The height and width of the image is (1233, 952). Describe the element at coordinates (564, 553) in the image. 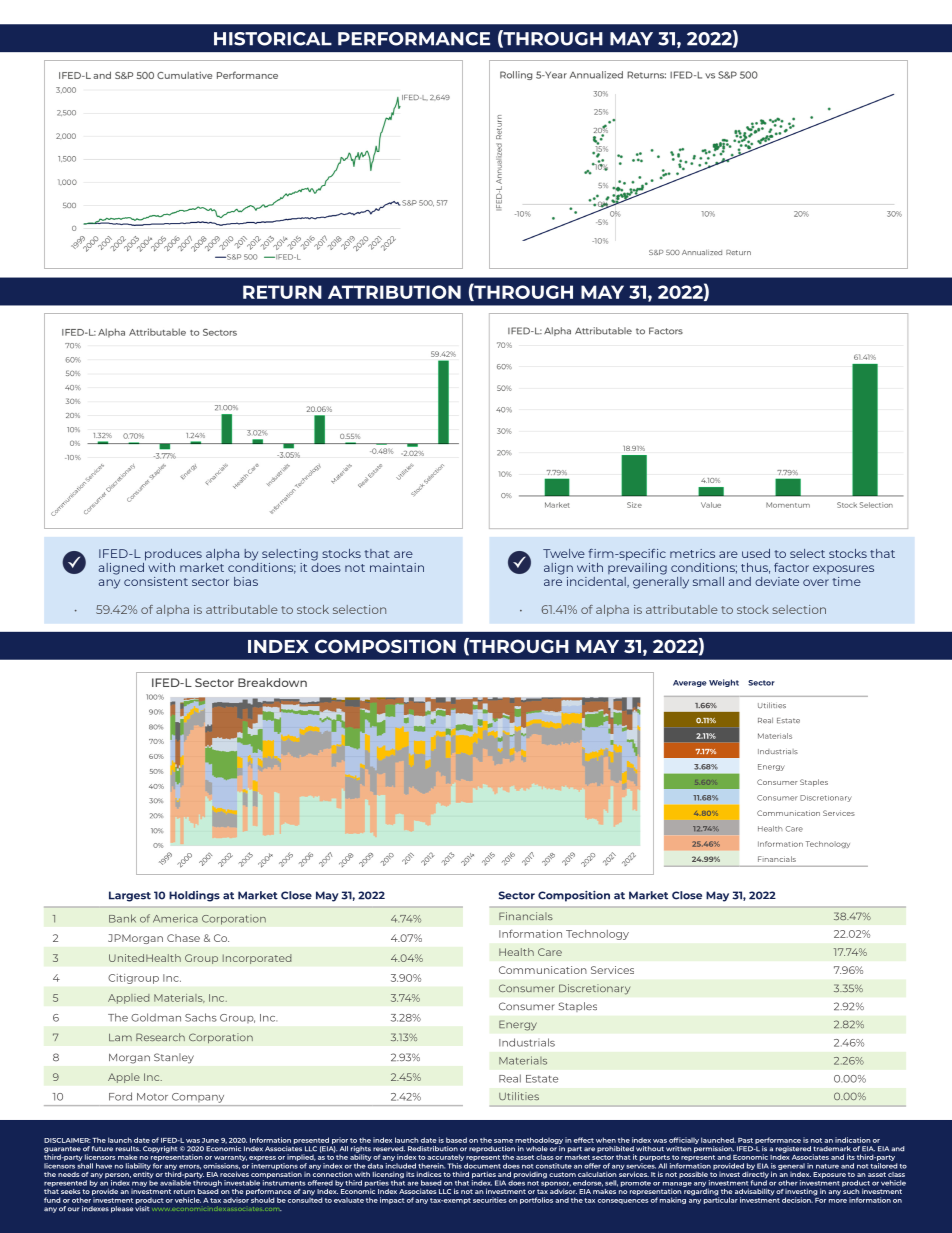

I see `Twelve` at that location.
